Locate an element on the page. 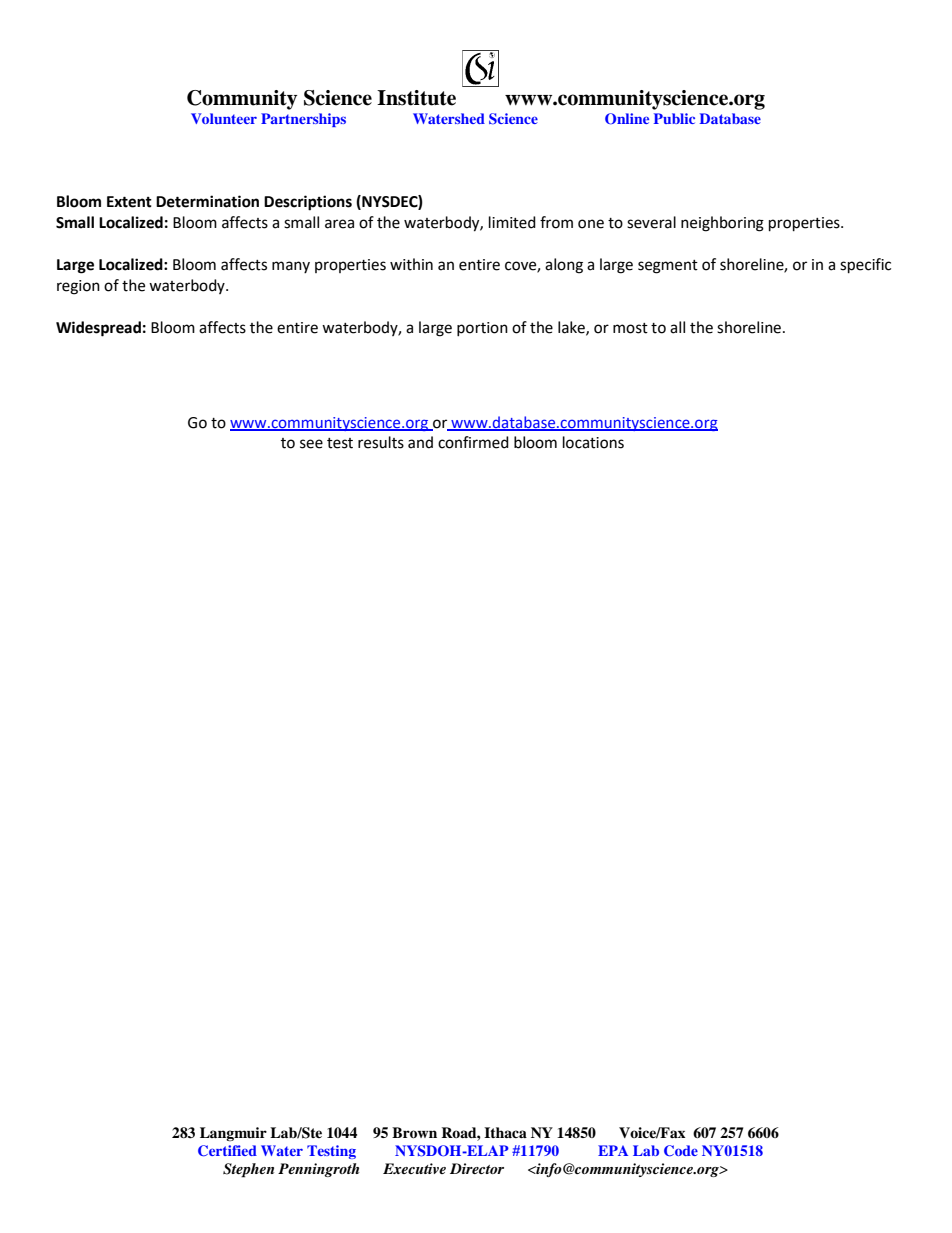  Public is located at coordinates (674, 118).
